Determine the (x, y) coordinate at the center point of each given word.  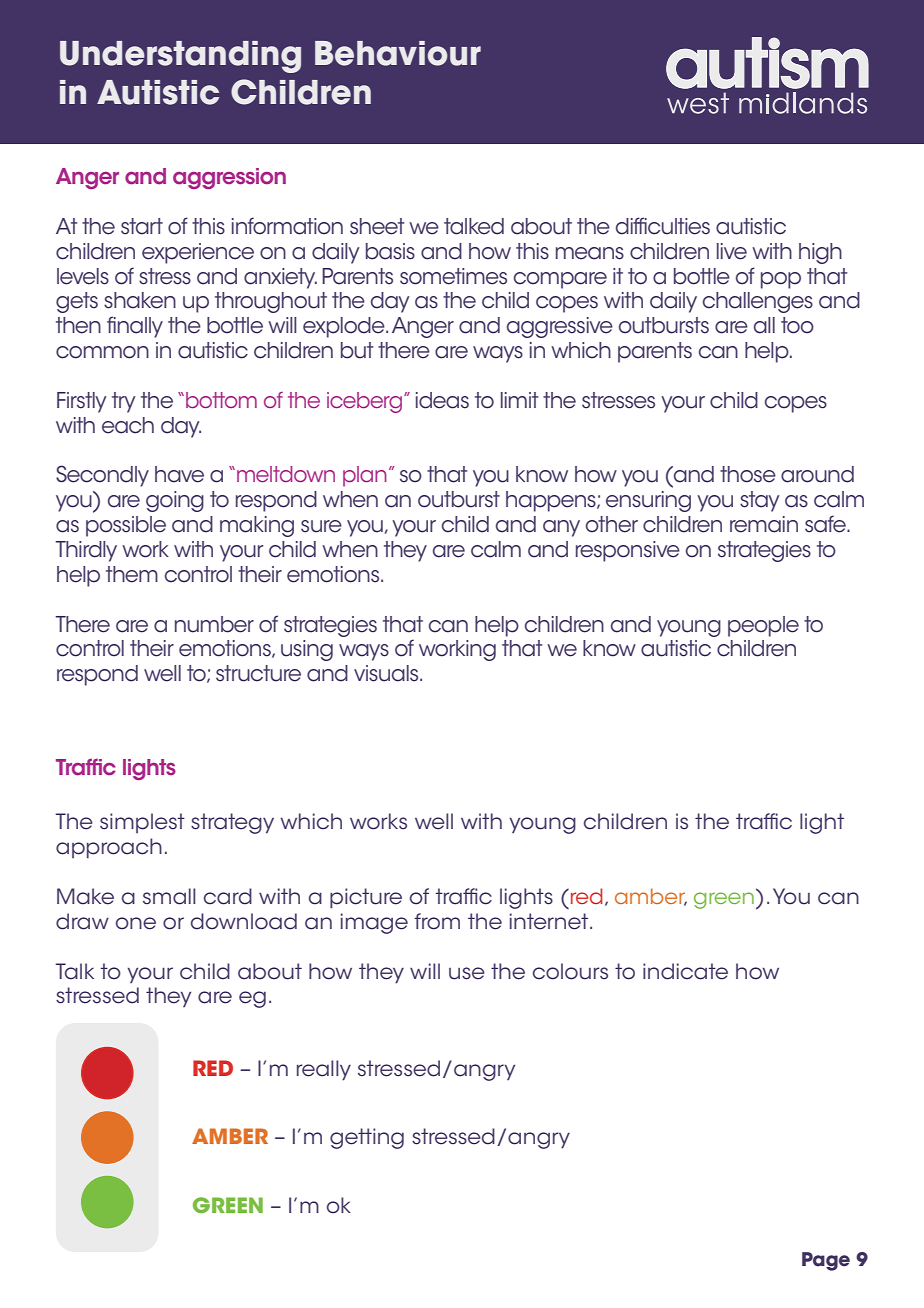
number (214, 624)
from (437, 921)
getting (367, 1138)
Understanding (180, 57)
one (136, 923)
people (763, 626)
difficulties (663, 226)
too (797, 325)
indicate (685, 971)
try (123, 402)
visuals (387, 673)
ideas (442, 400)
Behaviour (398, 53)
